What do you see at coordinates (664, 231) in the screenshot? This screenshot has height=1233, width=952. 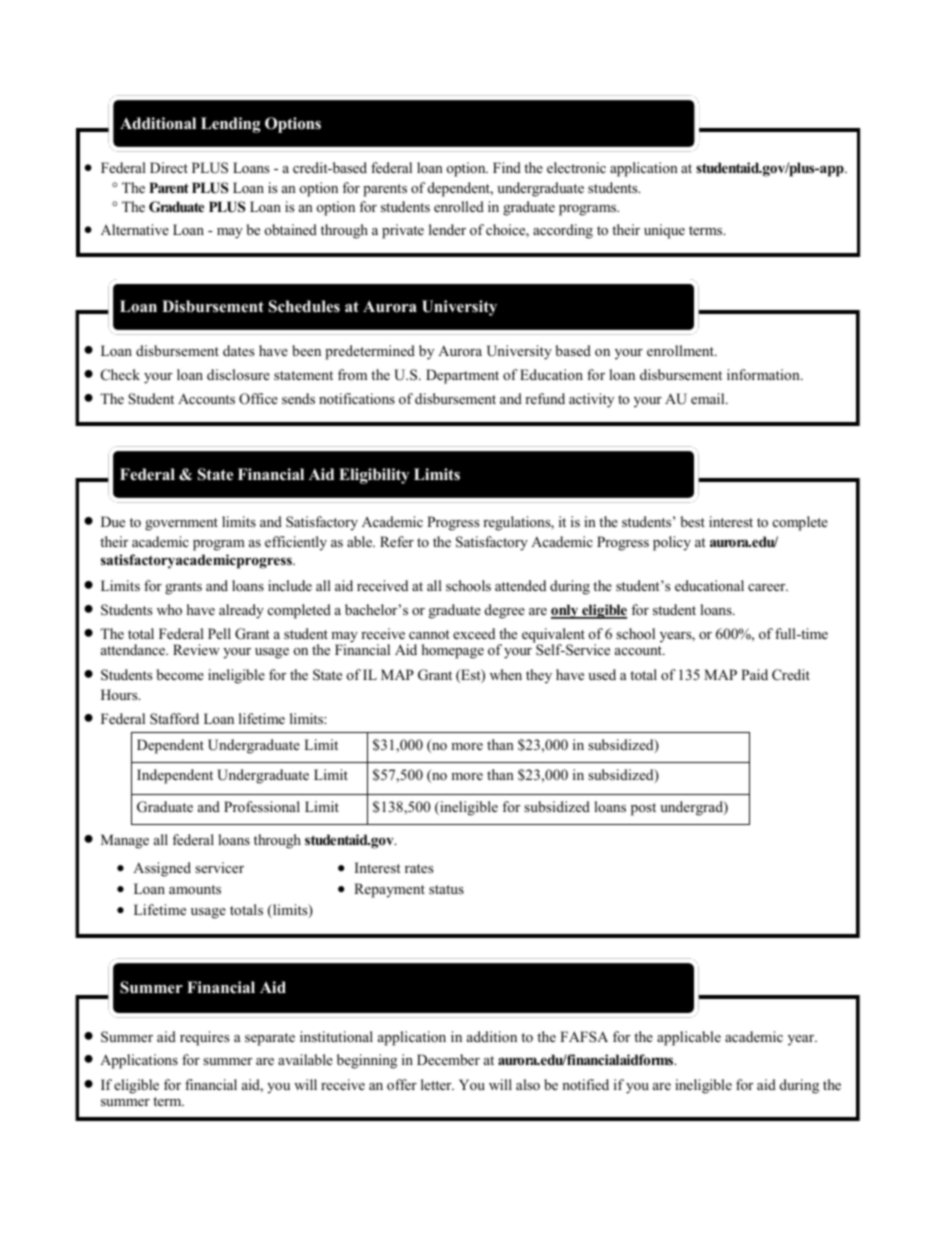 I see `unique` at bounding box center [664, 231].
